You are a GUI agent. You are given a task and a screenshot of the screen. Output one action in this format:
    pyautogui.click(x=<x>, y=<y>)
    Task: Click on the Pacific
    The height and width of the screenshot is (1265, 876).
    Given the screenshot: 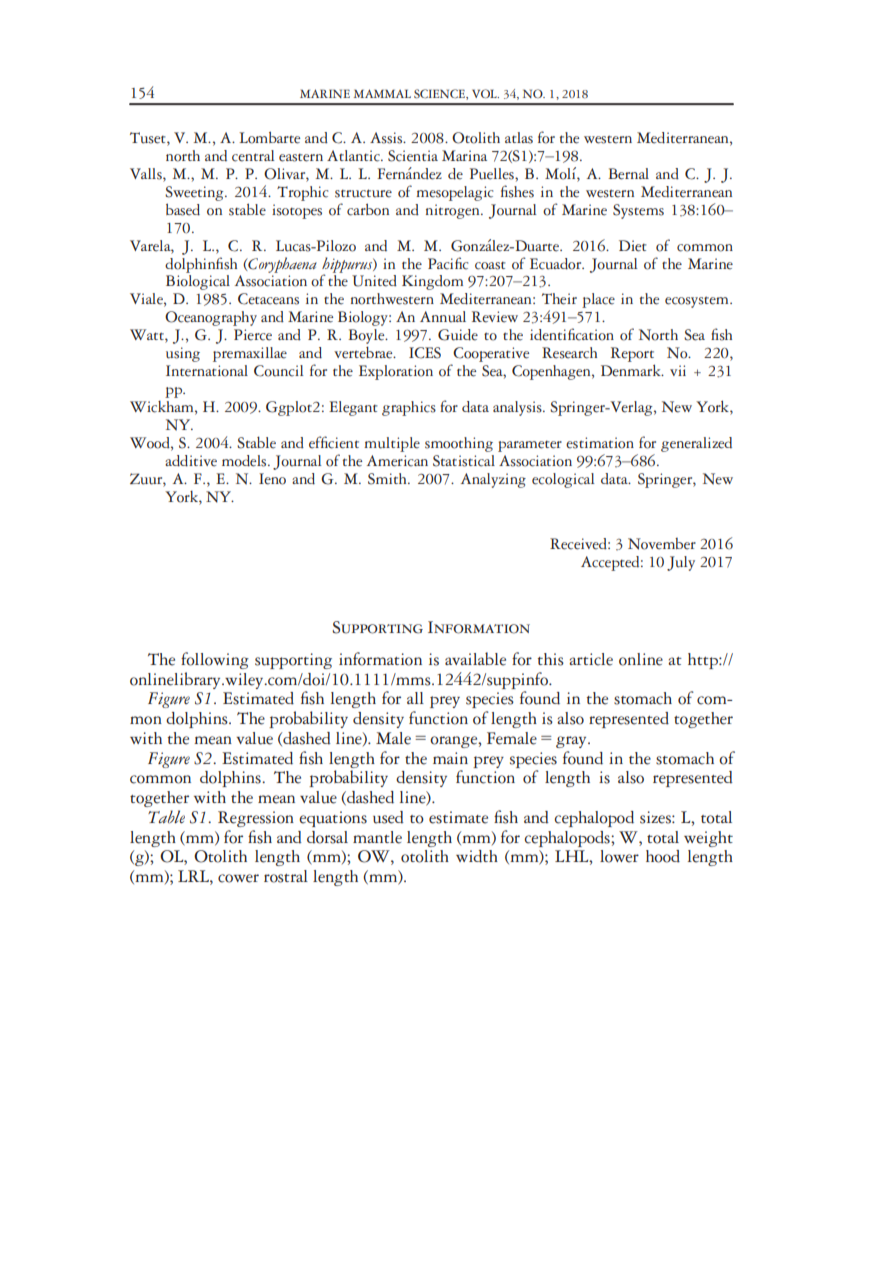 What is the action you would take?
    pyautogui.click(x=448, y=263)
